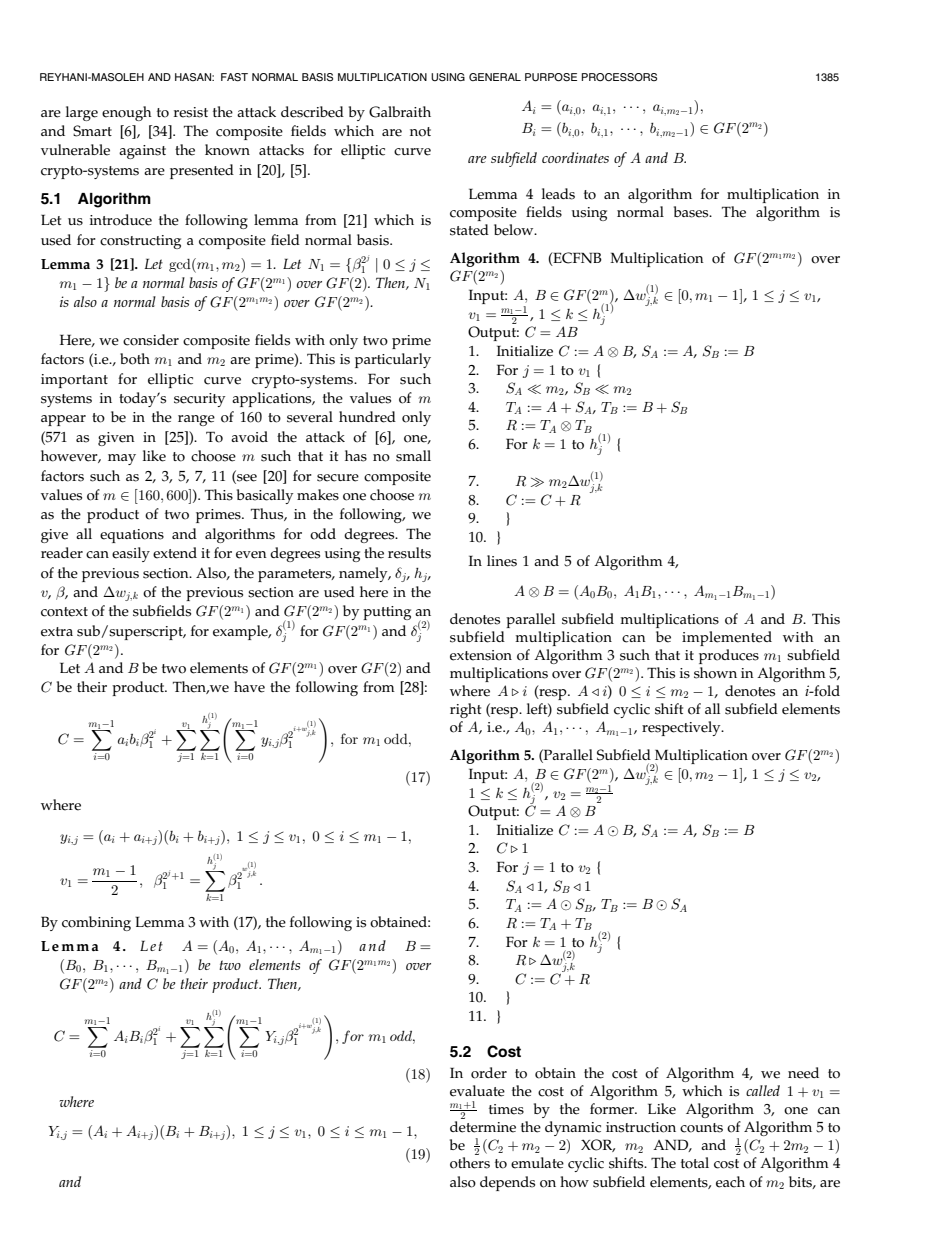  What do you see at coordinates (400, 112) in the document?
I see `Galbraith` at bounding box center [400, 112].
